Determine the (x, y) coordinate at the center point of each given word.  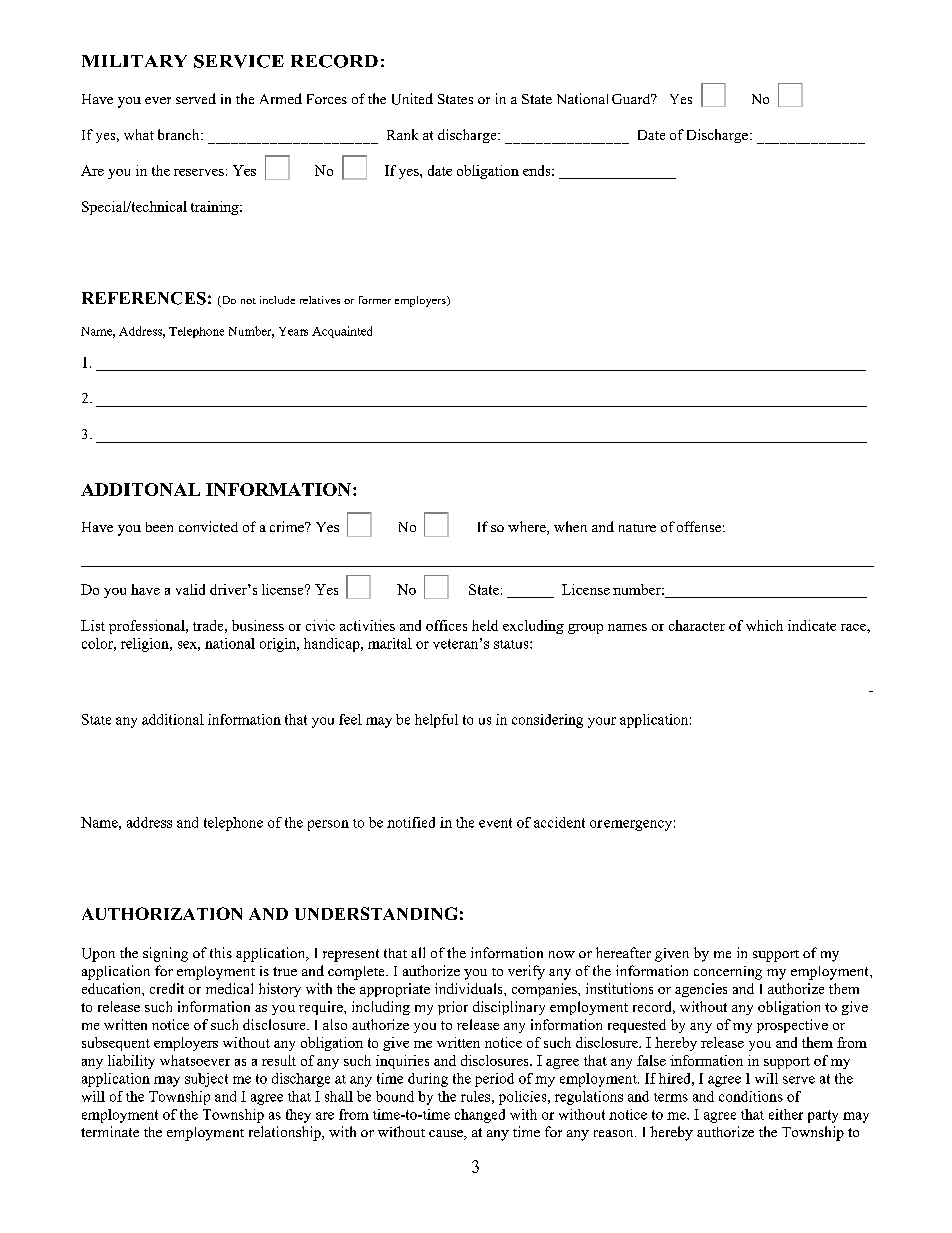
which (764, 625)
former (375, 300)
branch (180, 134)
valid (190, 589)
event (495, 823)
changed (480, 1116)
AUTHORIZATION (162, 913)
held (485, 625)
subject (206, 1080)
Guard (632, 99)
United (412, 99)
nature (637, 528)
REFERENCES (144, 298)
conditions (751, 1096)
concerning (728, 973)
